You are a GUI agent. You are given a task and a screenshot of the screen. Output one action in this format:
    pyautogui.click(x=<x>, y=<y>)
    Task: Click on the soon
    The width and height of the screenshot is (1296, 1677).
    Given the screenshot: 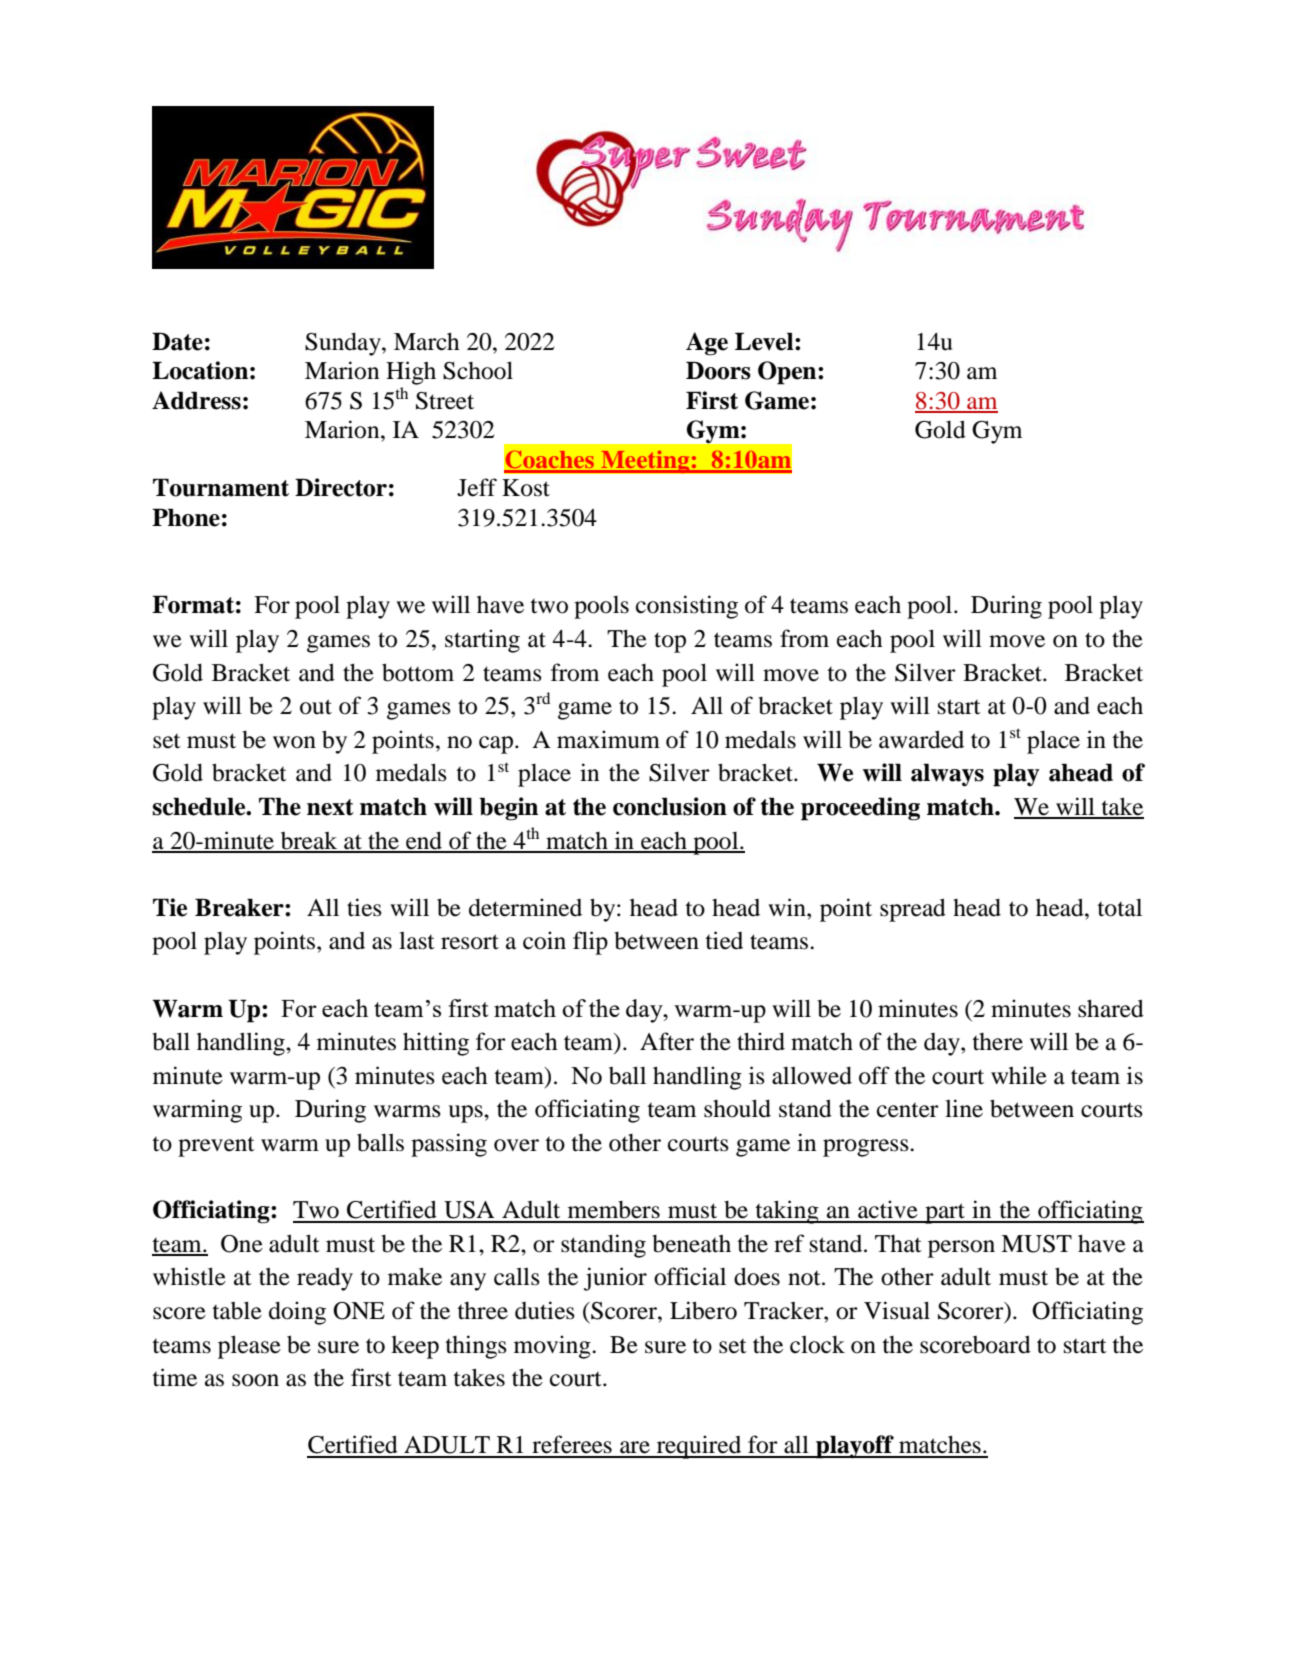 What is the action you would take?
    pyautogui.click(x=255, y=1380)
